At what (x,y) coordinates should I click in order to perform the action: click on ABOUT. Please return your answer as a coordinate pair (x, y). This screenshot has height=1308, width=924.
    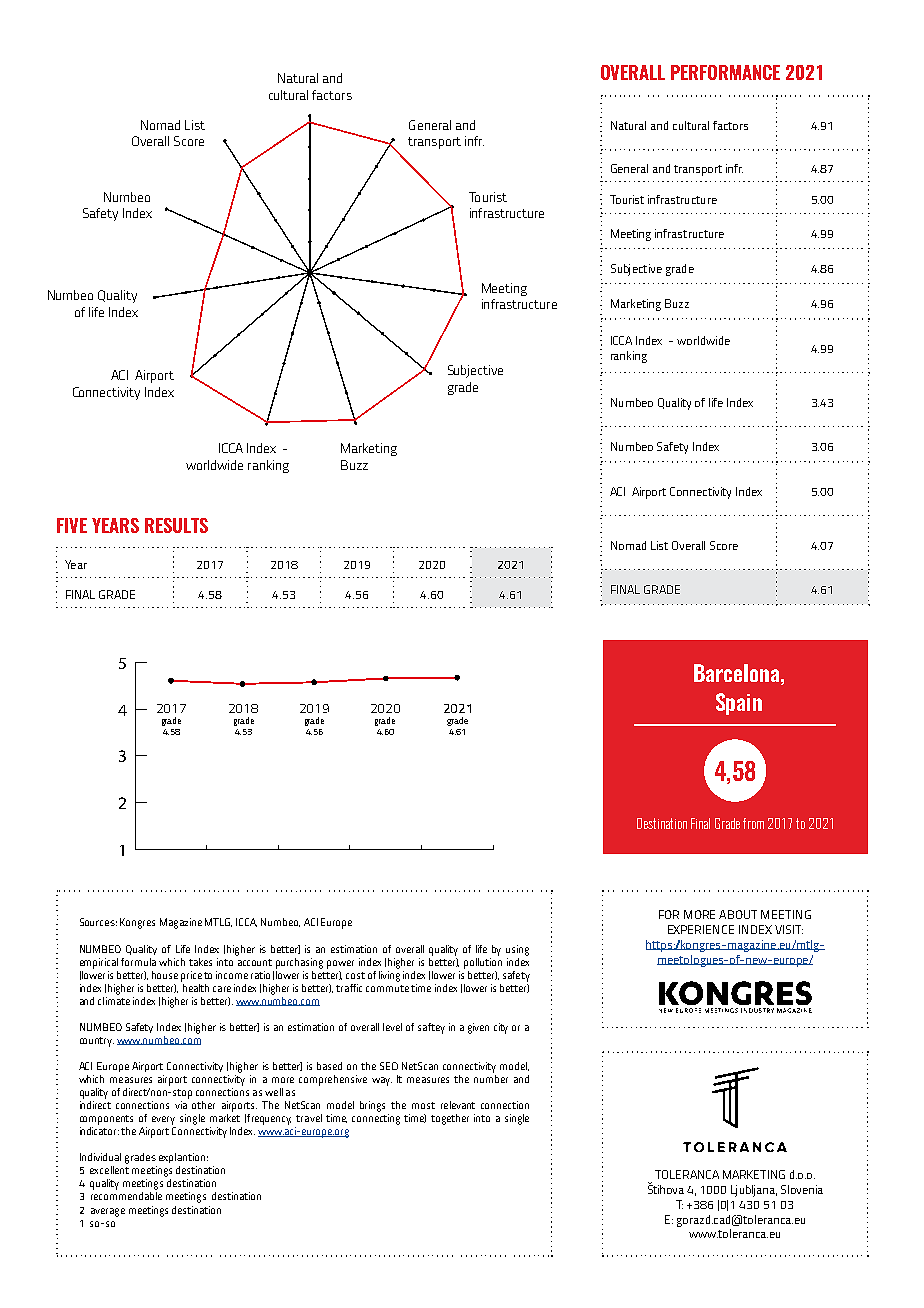
    Looking at the image, I should click on (738, 914).
